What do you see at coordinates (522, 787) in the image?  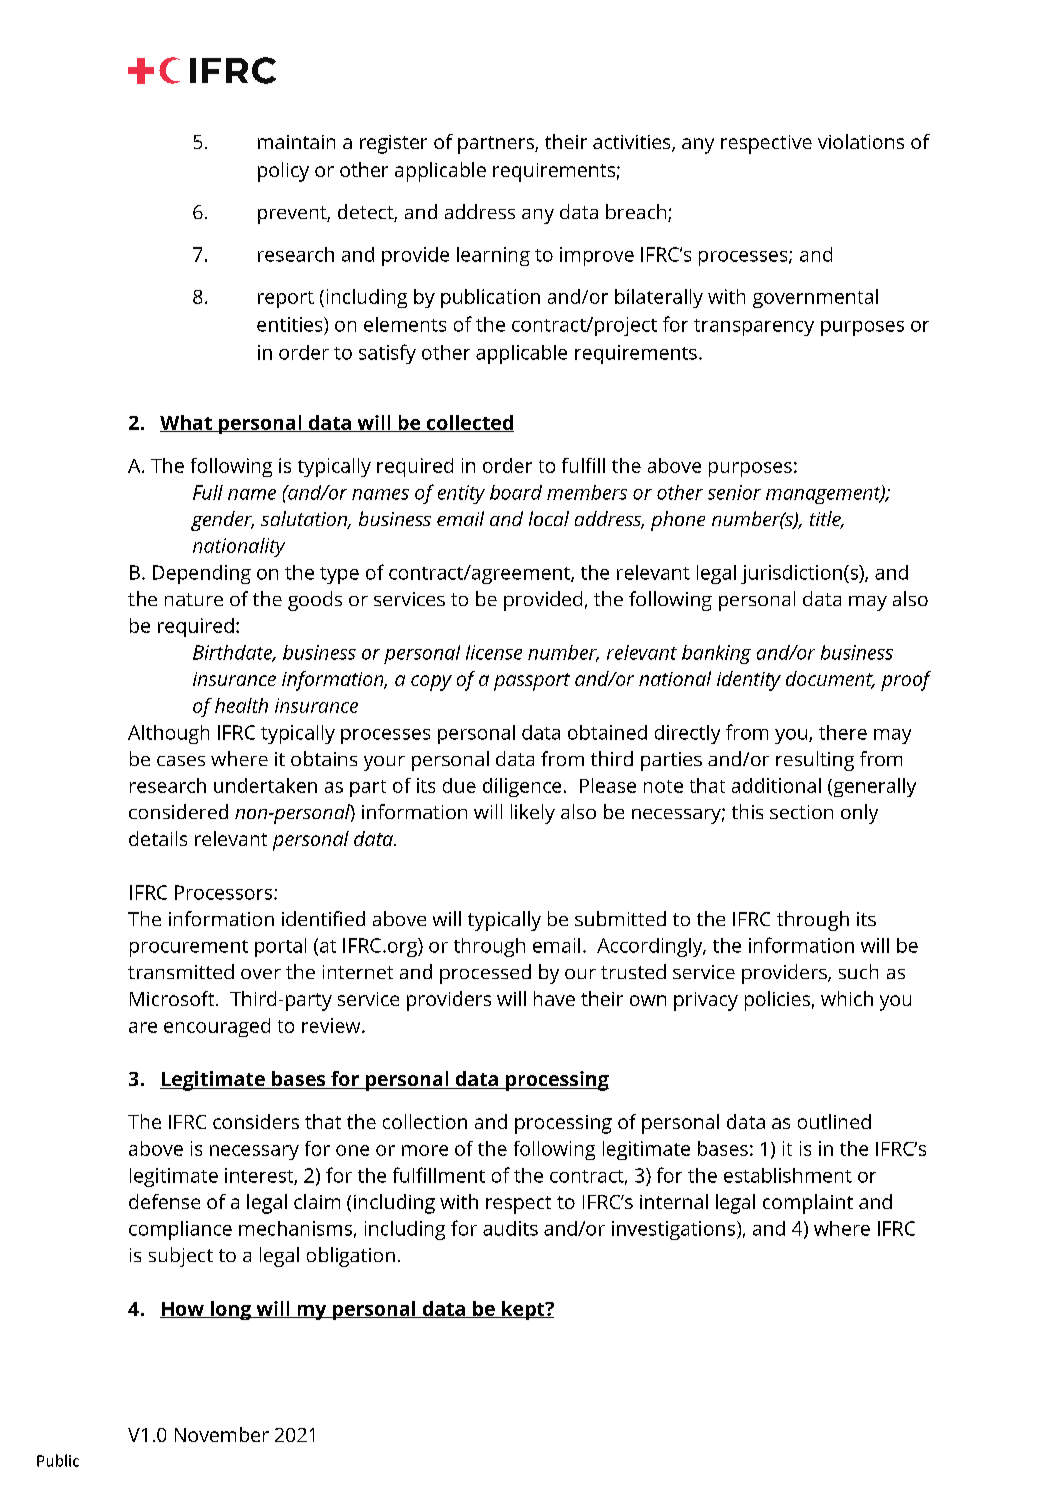 I see `diligence` at bounding box center [522, 787].
